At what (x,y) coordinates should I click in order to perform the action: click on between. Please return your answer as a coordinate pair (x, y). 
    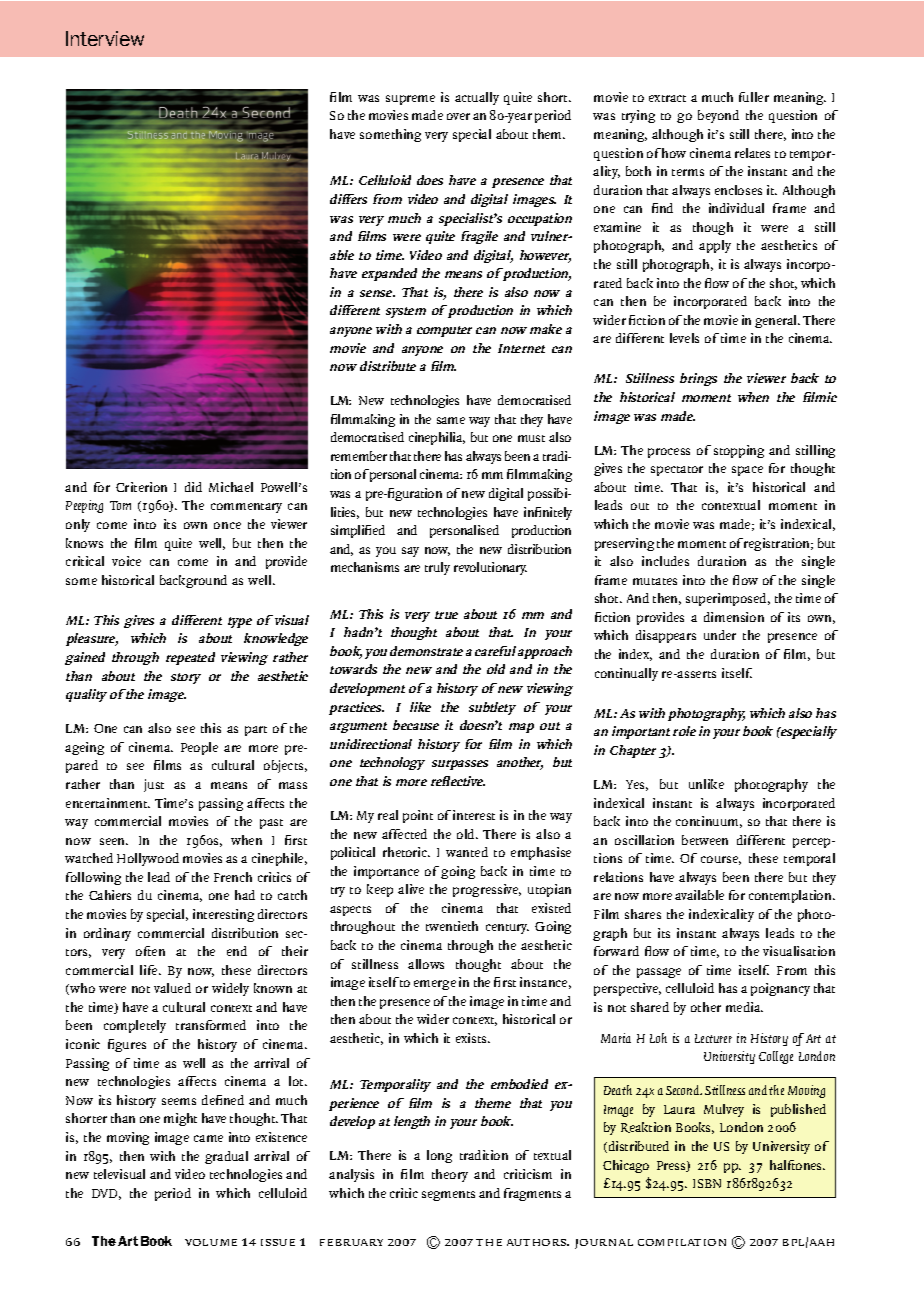
    Looking at the image, I should click on (705, 840).
